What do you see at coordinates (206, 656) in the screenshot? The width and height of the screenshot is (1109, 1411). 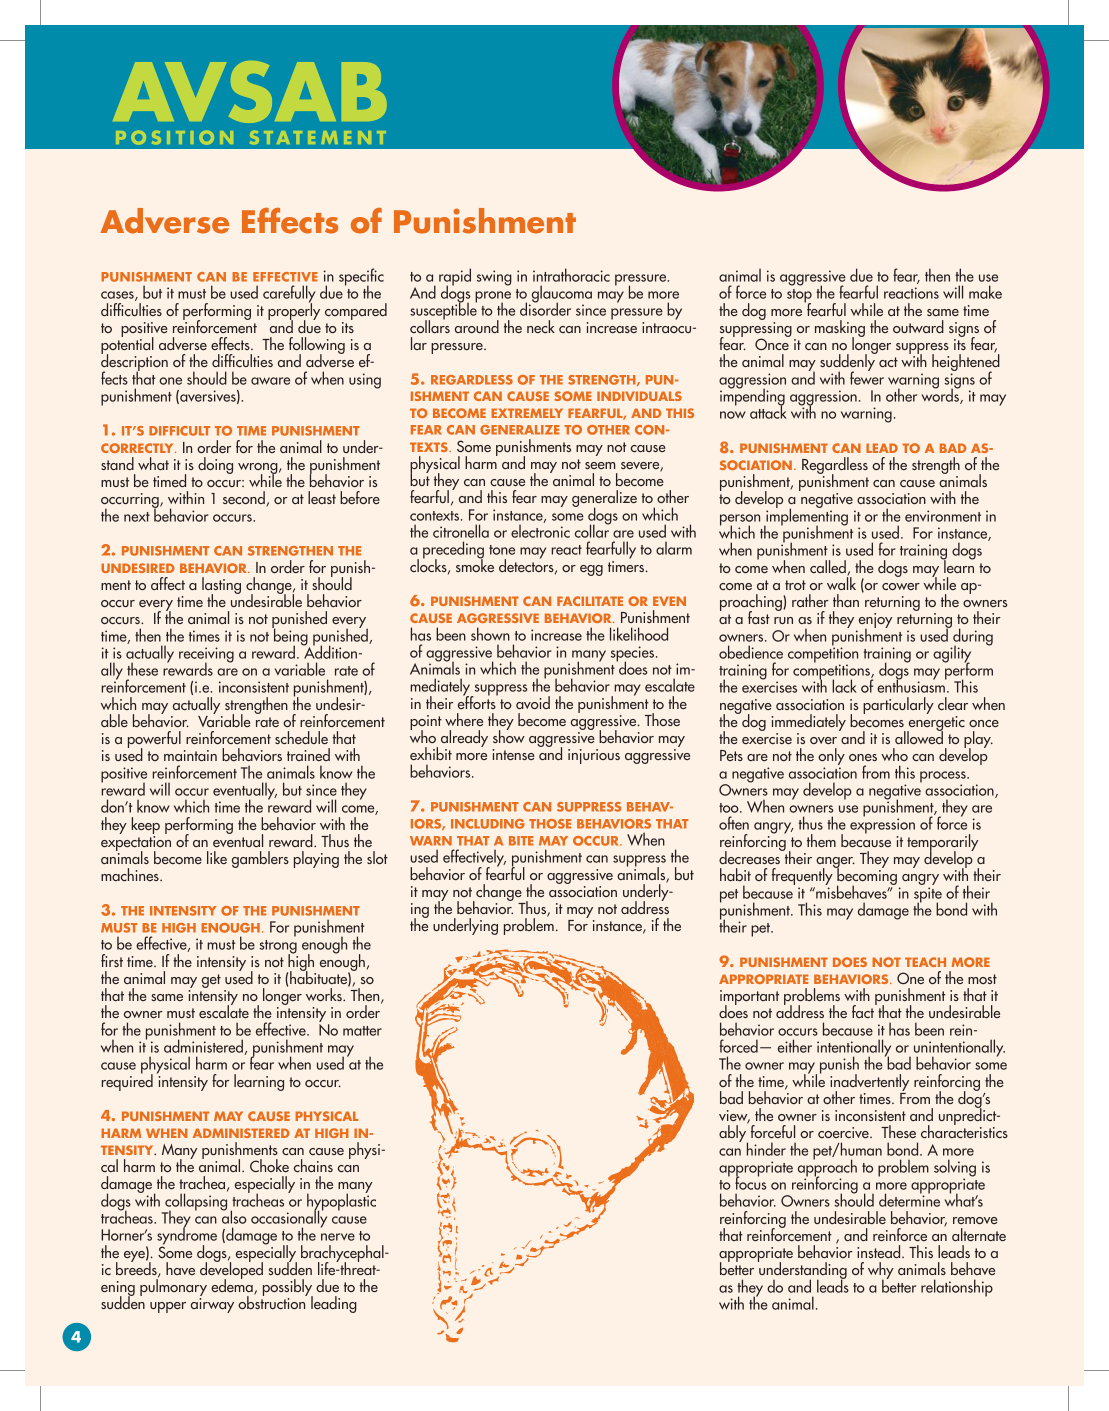 I see `receiving` at bounding box center [206, 656].
